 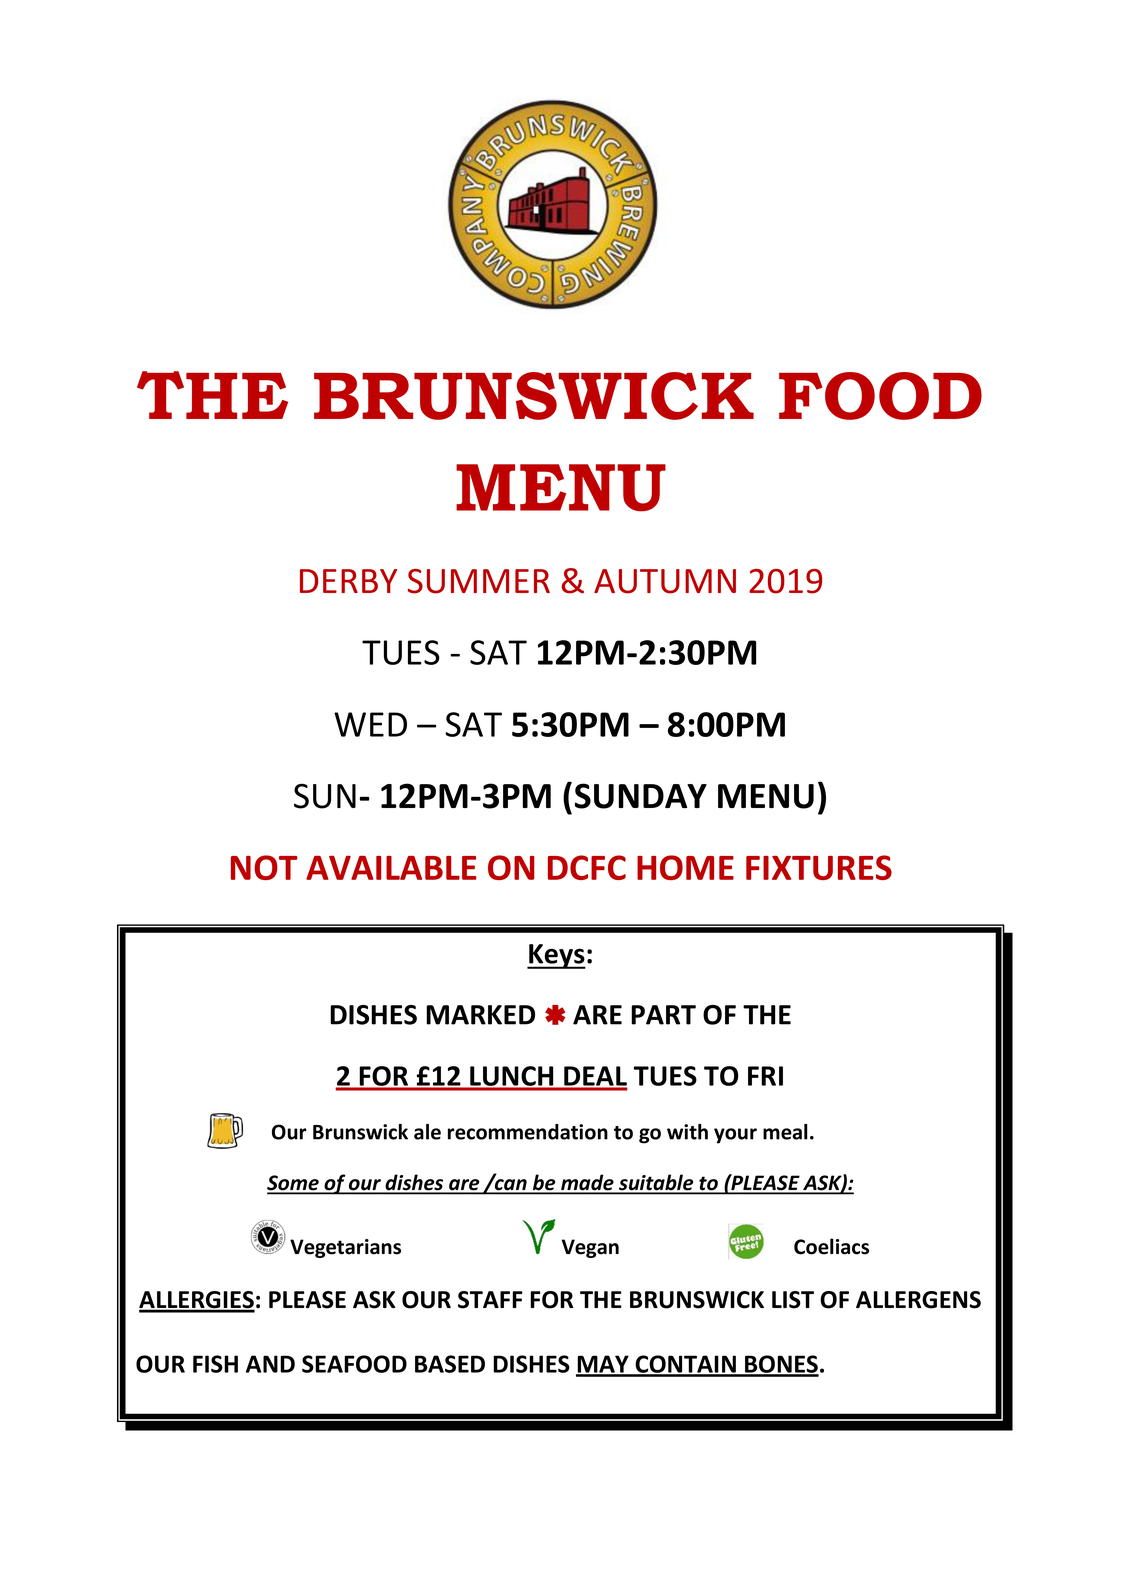 What do you see at coordinates (479, 581) in the screenshot?
I see `SUMMER` at bounding box center [479, 581].
